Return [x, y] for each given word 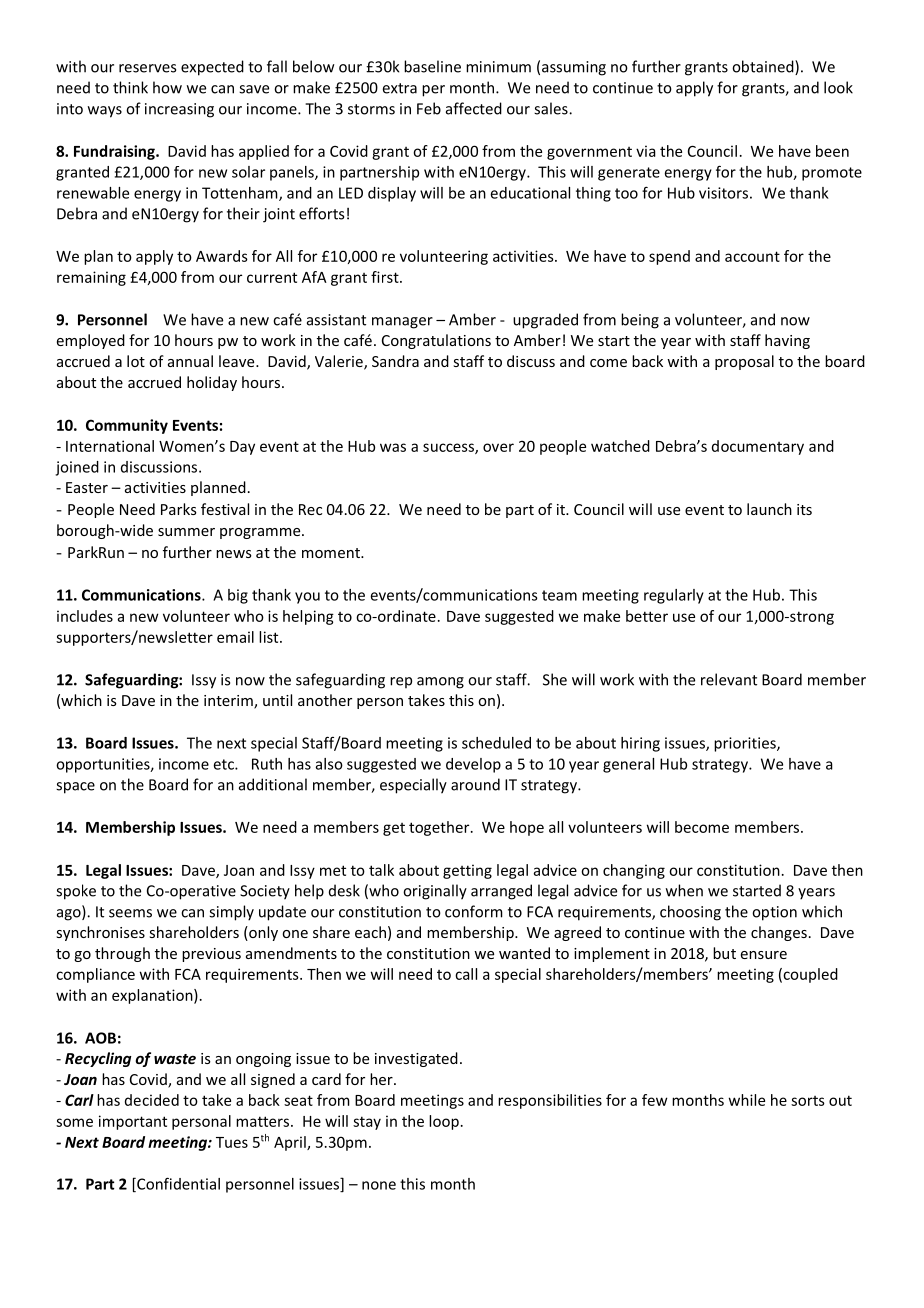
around [475, 784]
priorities [746, 744]
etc [225, 764]
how [167, 87]
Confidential [177, 1184]
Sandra [395, 361]
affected [474, 108]
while [747, 1100]
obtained [764, 67]
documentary [758, 447]
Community [127, 426]
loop [444, 1122]
